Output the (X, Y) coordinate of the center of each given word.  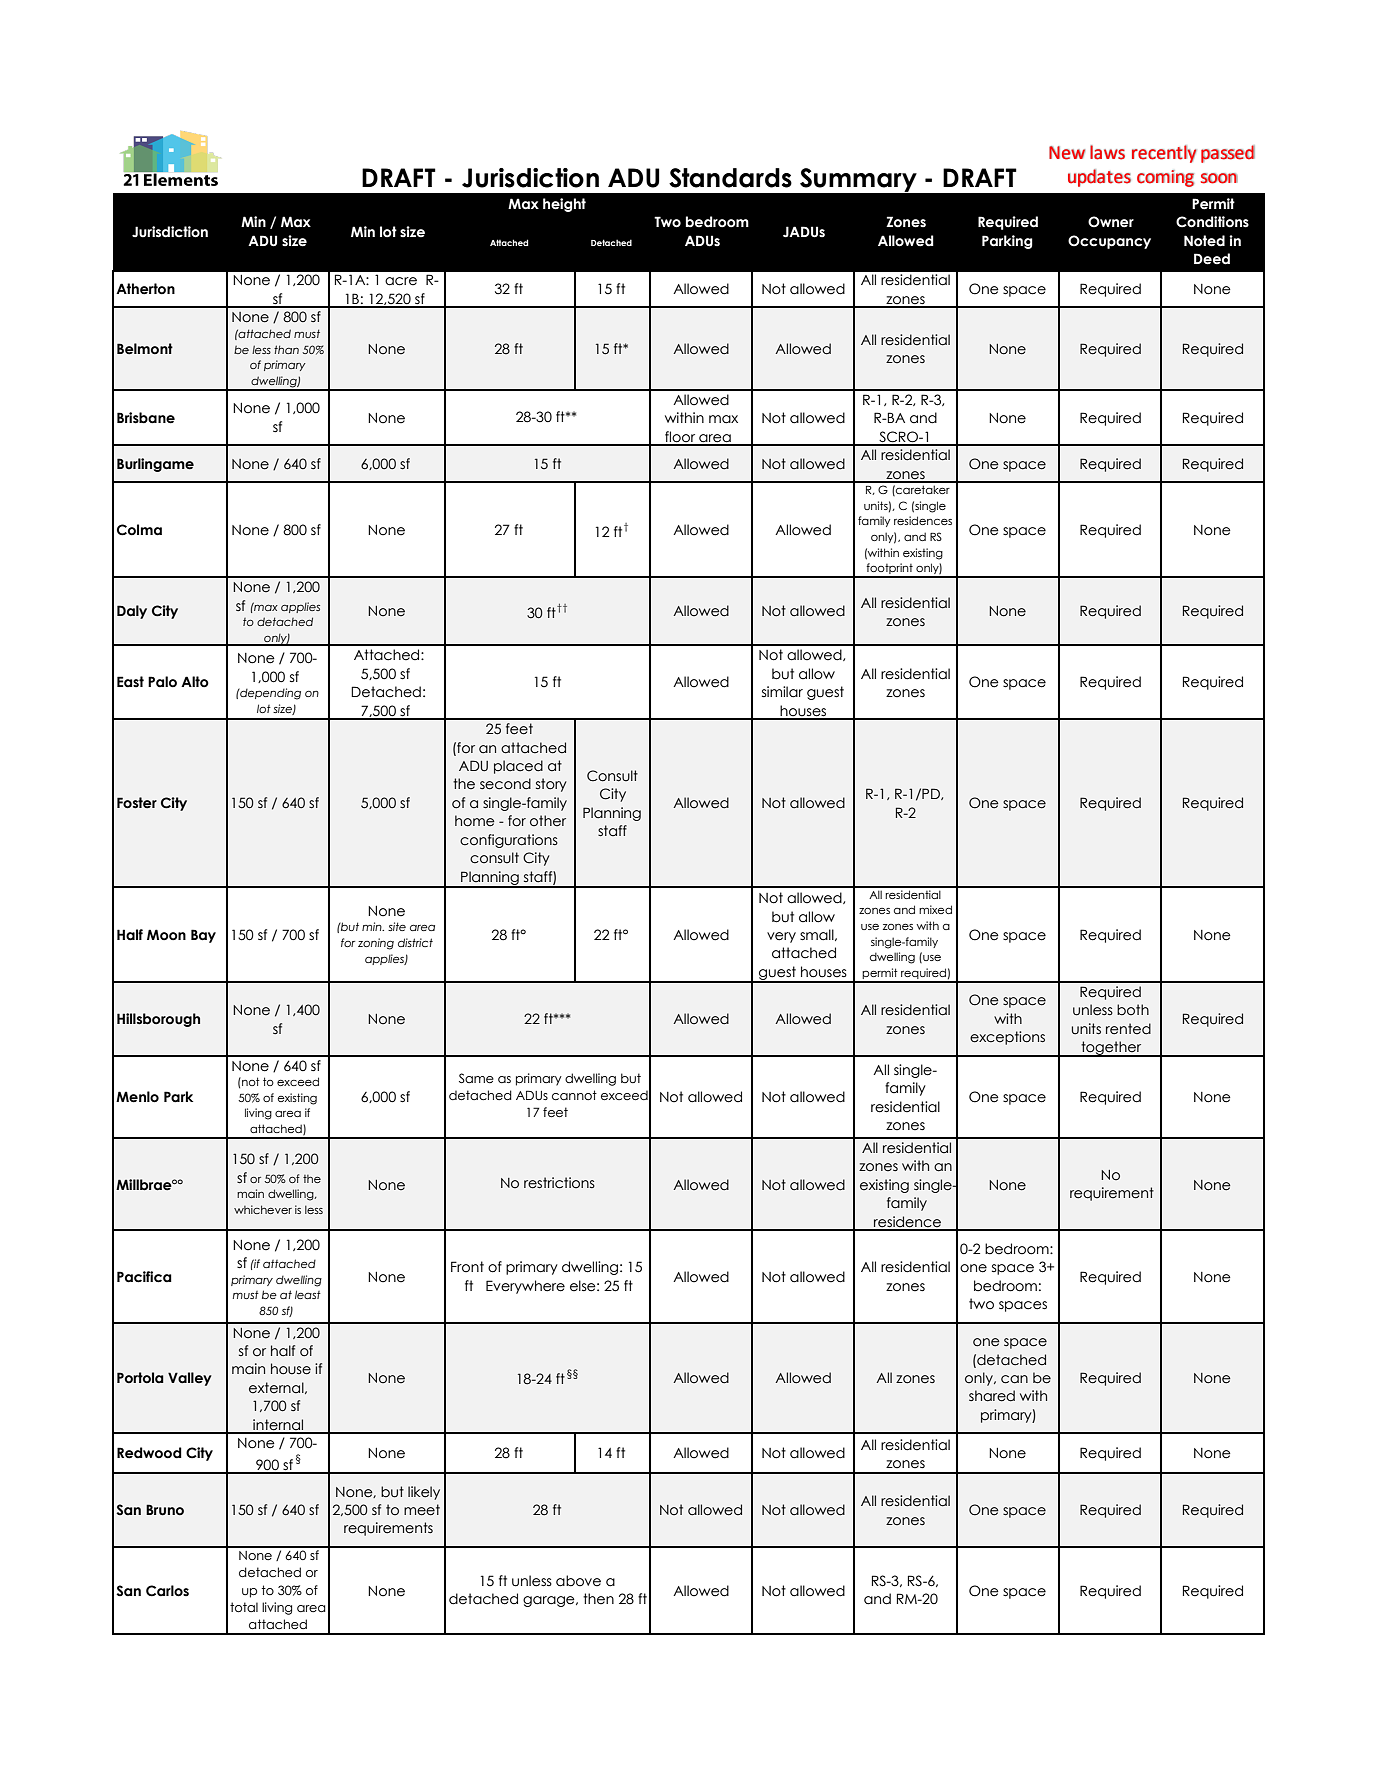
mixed (935, 909)
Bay (203, 936)
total (244, 1607)
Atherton (145, 289)
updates (1099, 178)
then (598, 1599)
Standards (730, 178)
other (548, 820)
